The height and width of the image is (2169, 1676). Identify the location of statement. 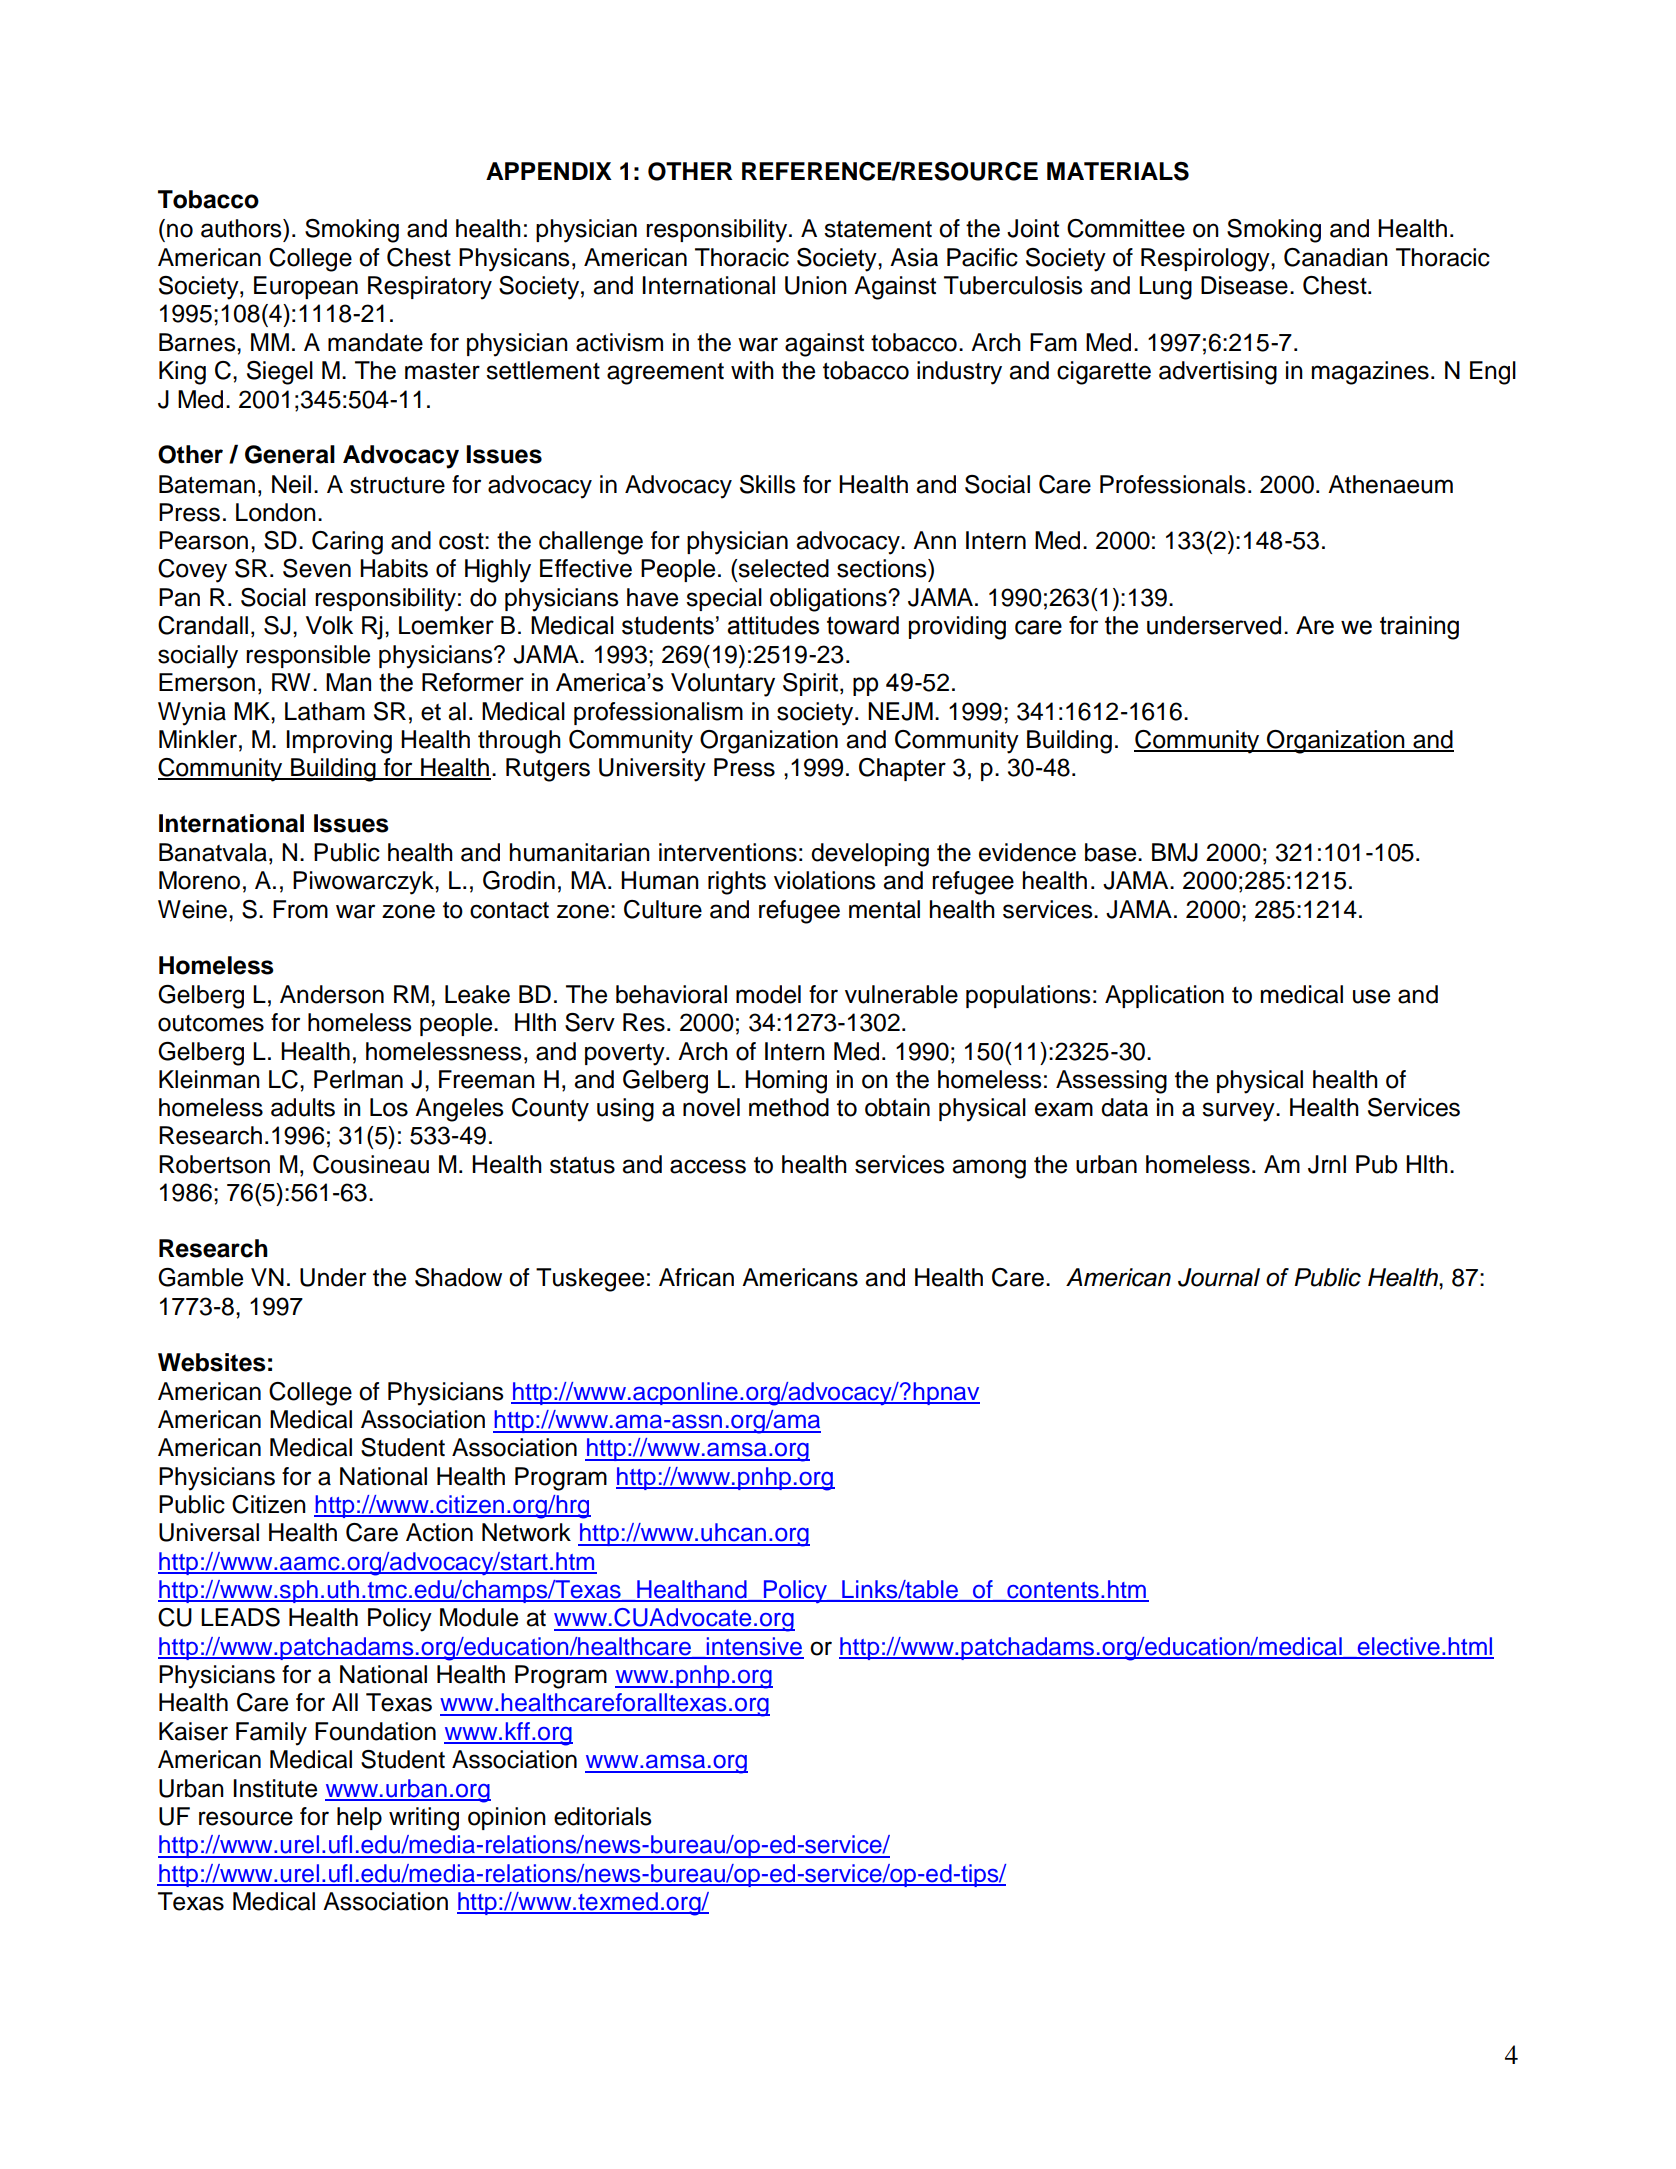
(878, 229).
